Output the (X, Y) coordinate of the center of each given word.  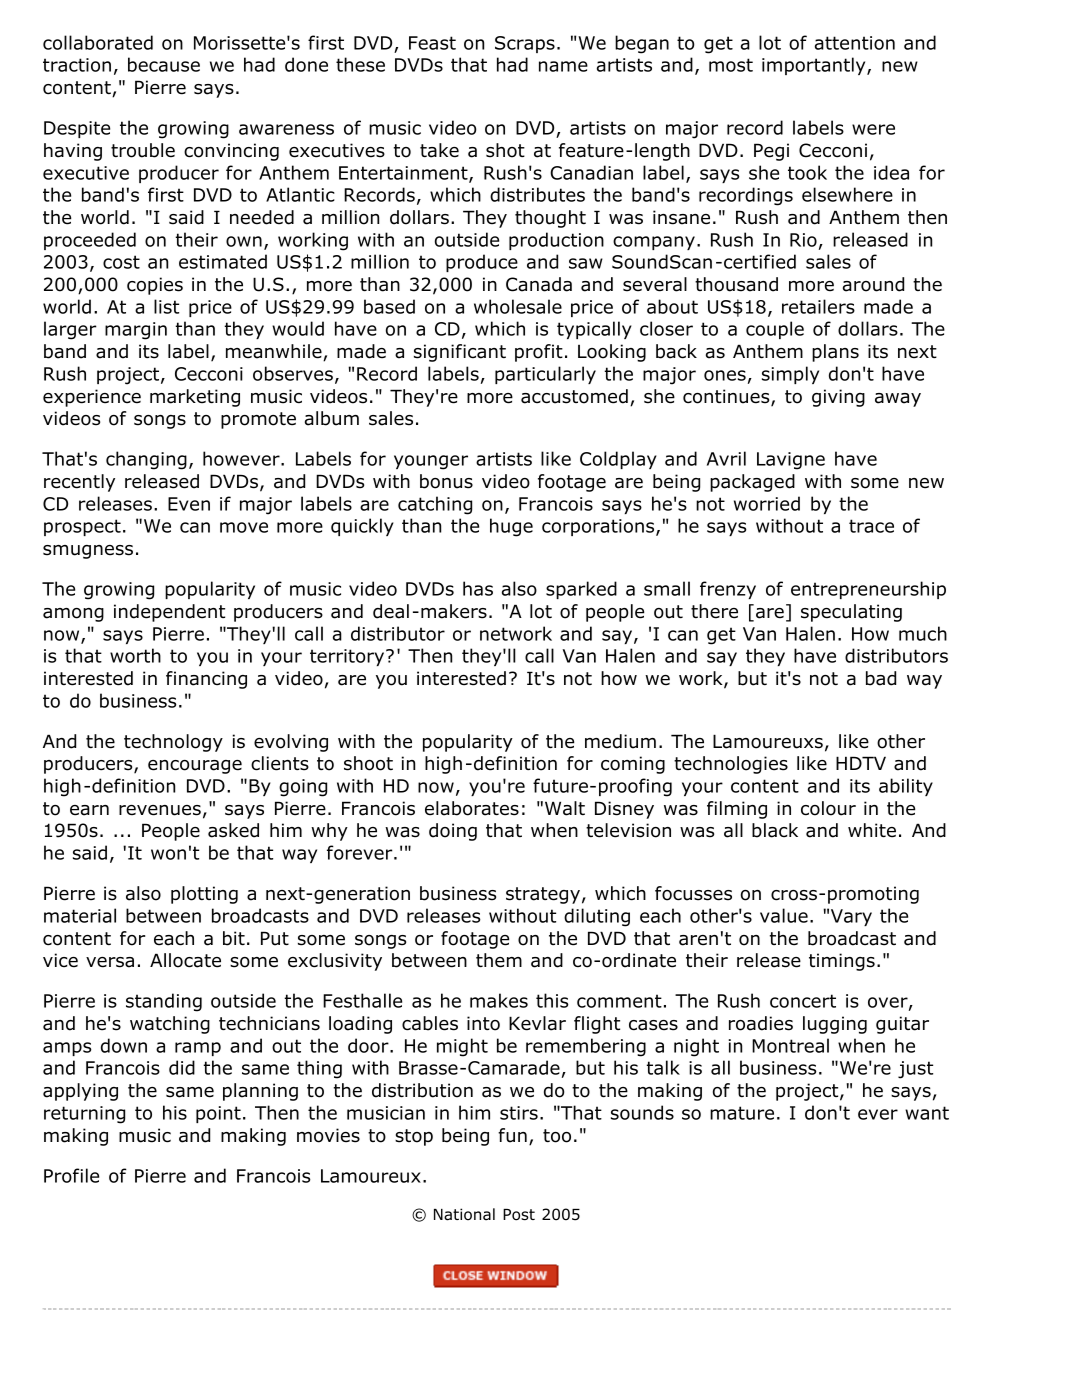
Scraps (525, 44)
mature (742, 1113)
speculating (851, 613)
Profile (71, 1175)
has (478, 588)
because (164, 64)
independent (169, 613)
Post (519, 1215)
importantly (815, 66)
